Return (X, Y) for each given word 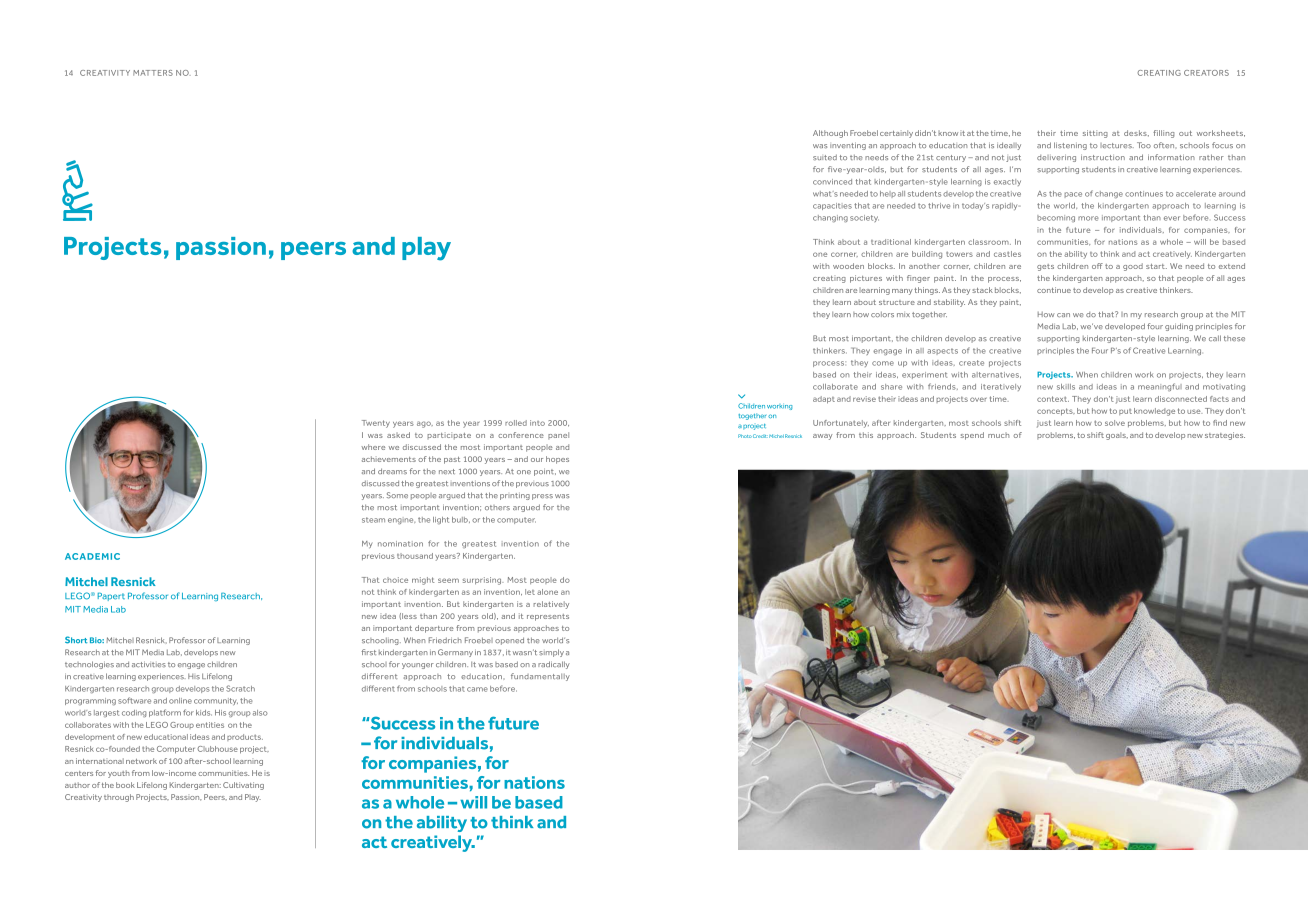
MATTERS (153, 73)
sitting (1095, 134)
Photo (745, 436)
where (373, 447)
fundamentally (540, 677)
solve (1115, 423)
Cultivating (243, 786)
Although (830, 134)
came (477, 689)
